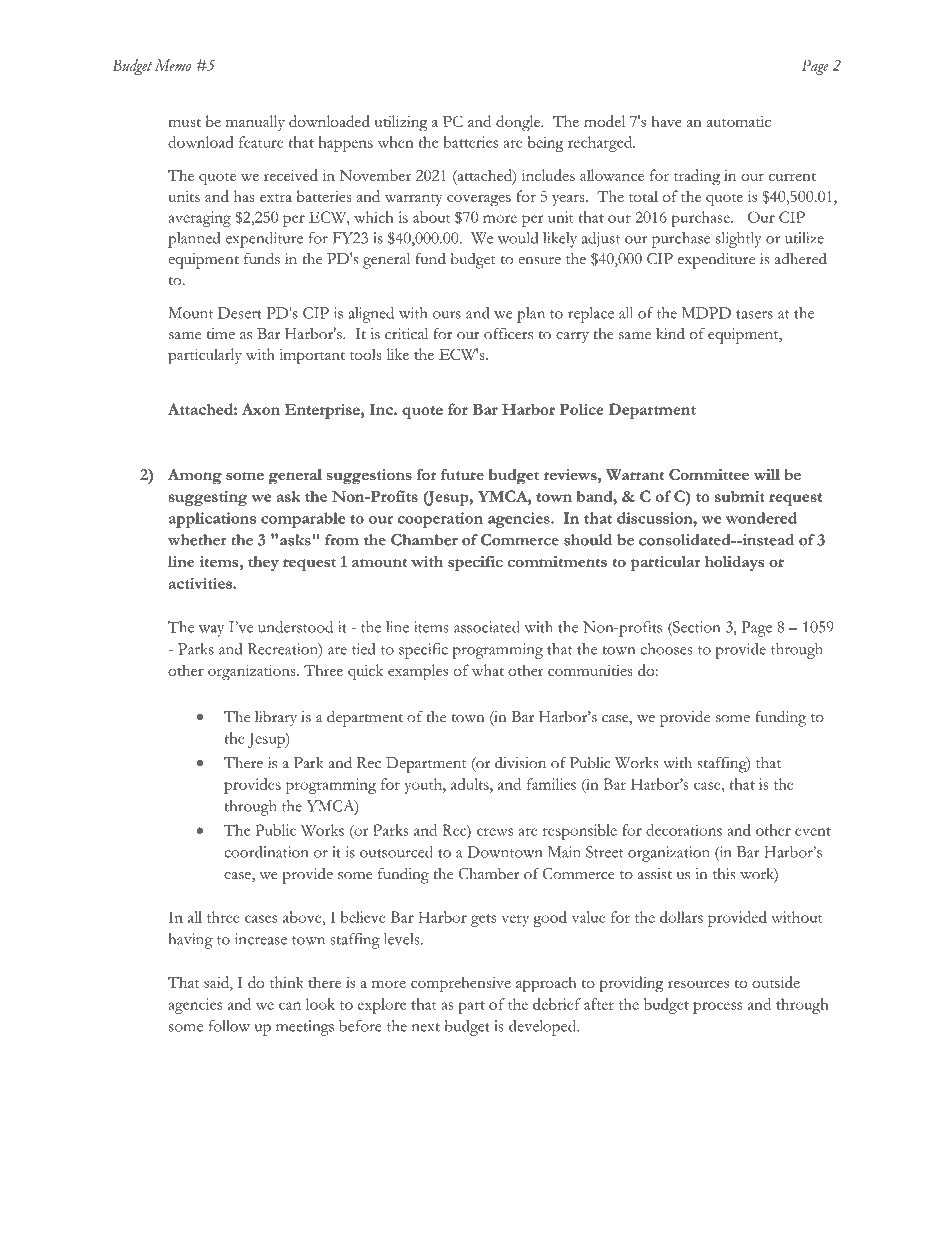  I want to click on Axon, so click(261, 409).
